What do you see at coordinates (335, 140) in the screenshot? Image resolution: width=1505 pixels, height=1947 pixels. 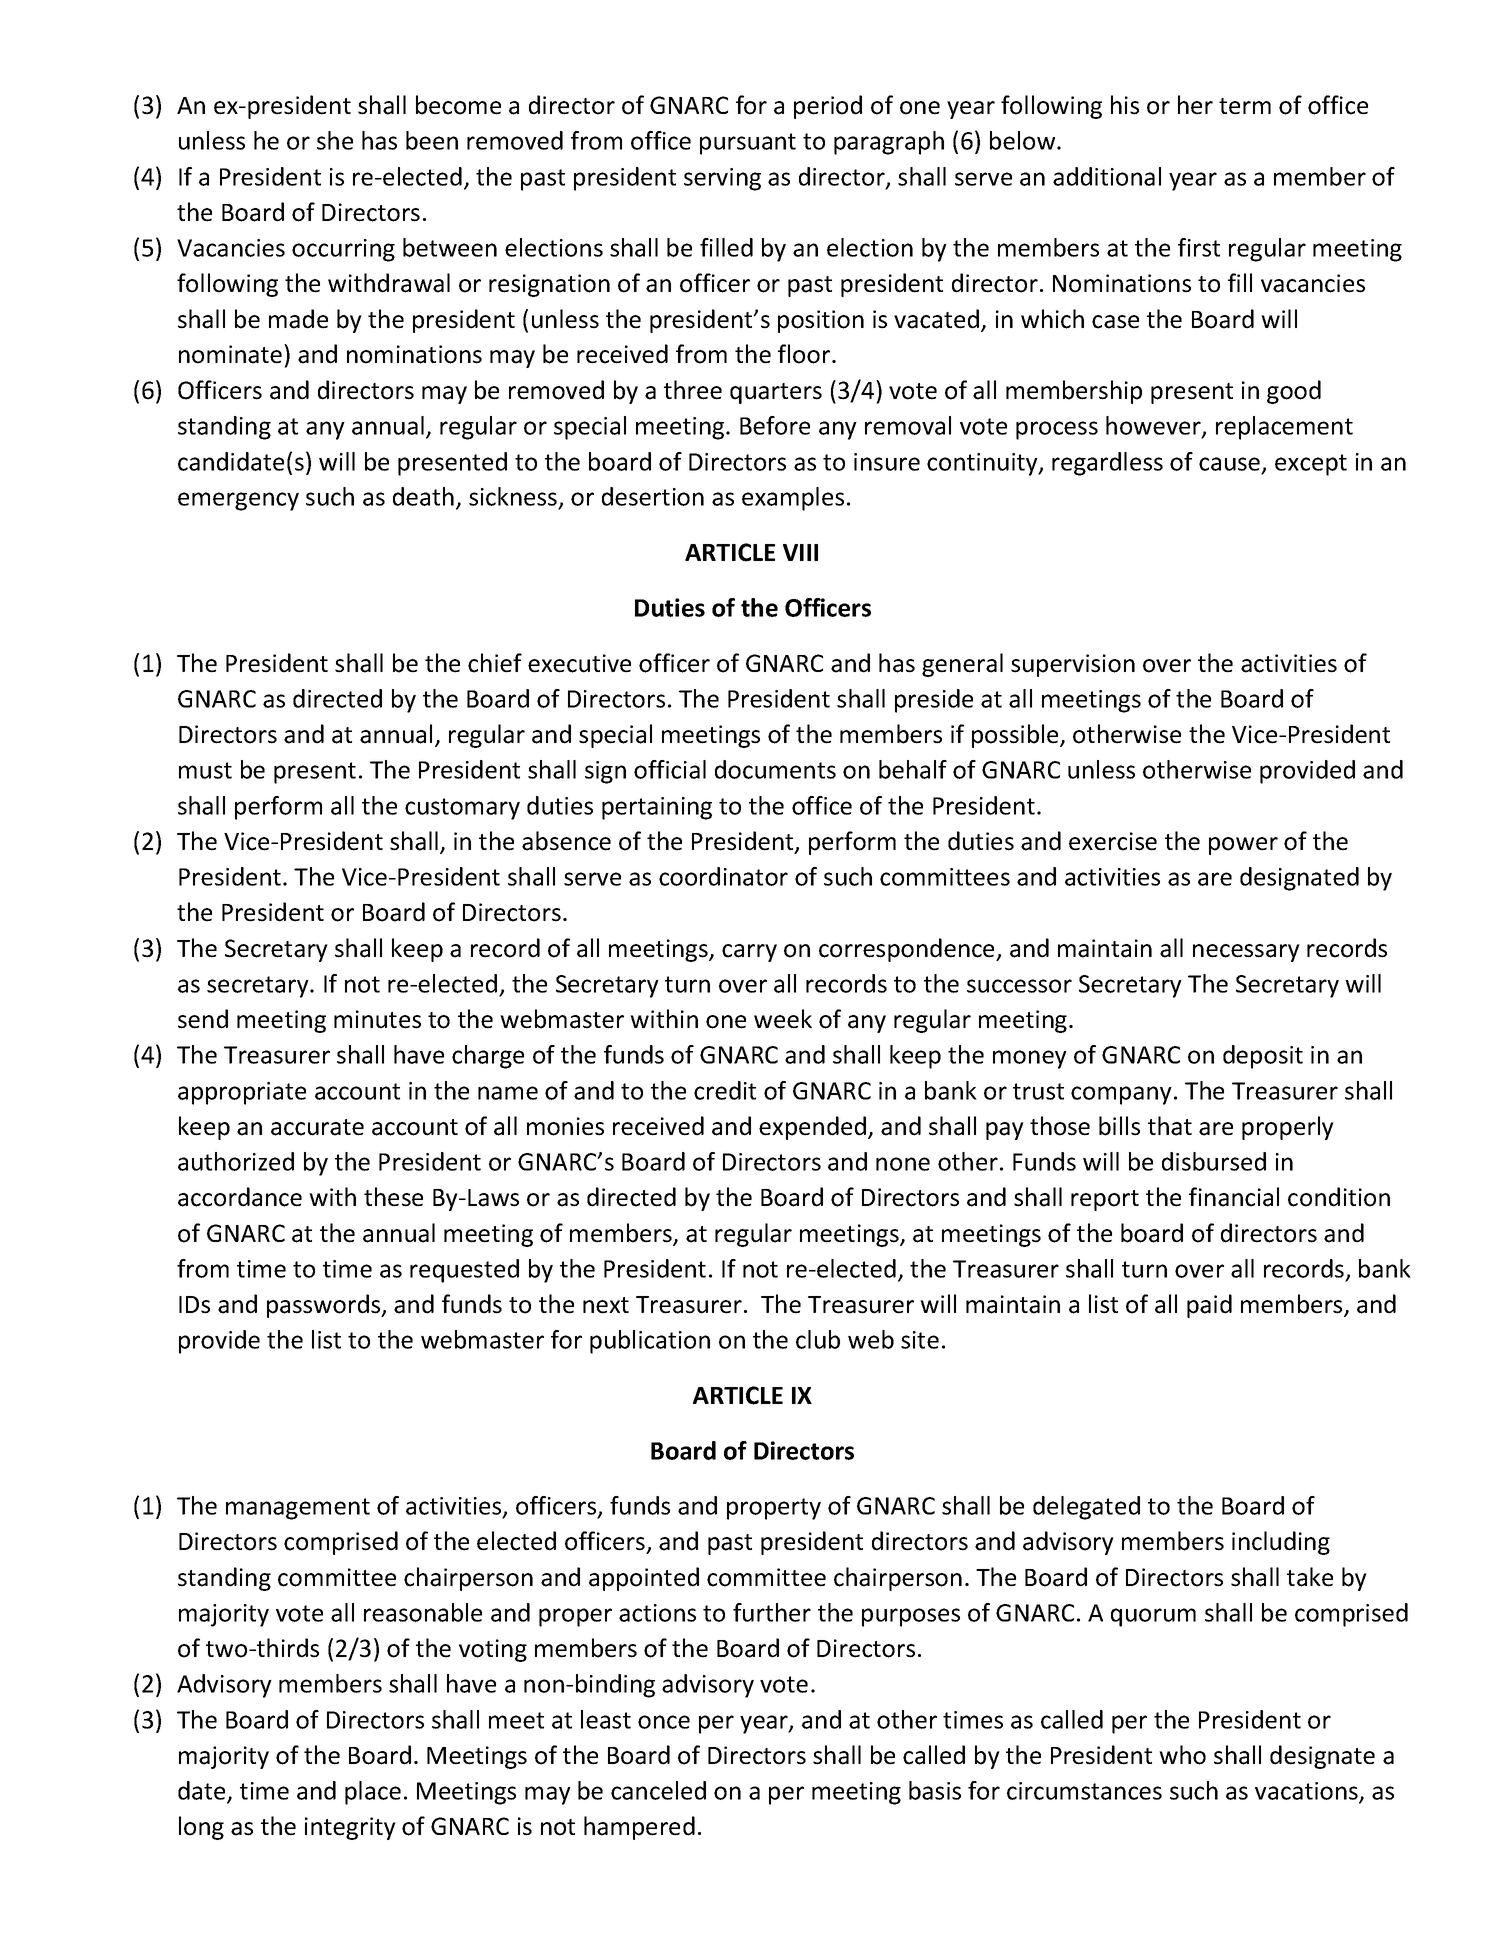 I see `she` at bounding box center [335, 140].
